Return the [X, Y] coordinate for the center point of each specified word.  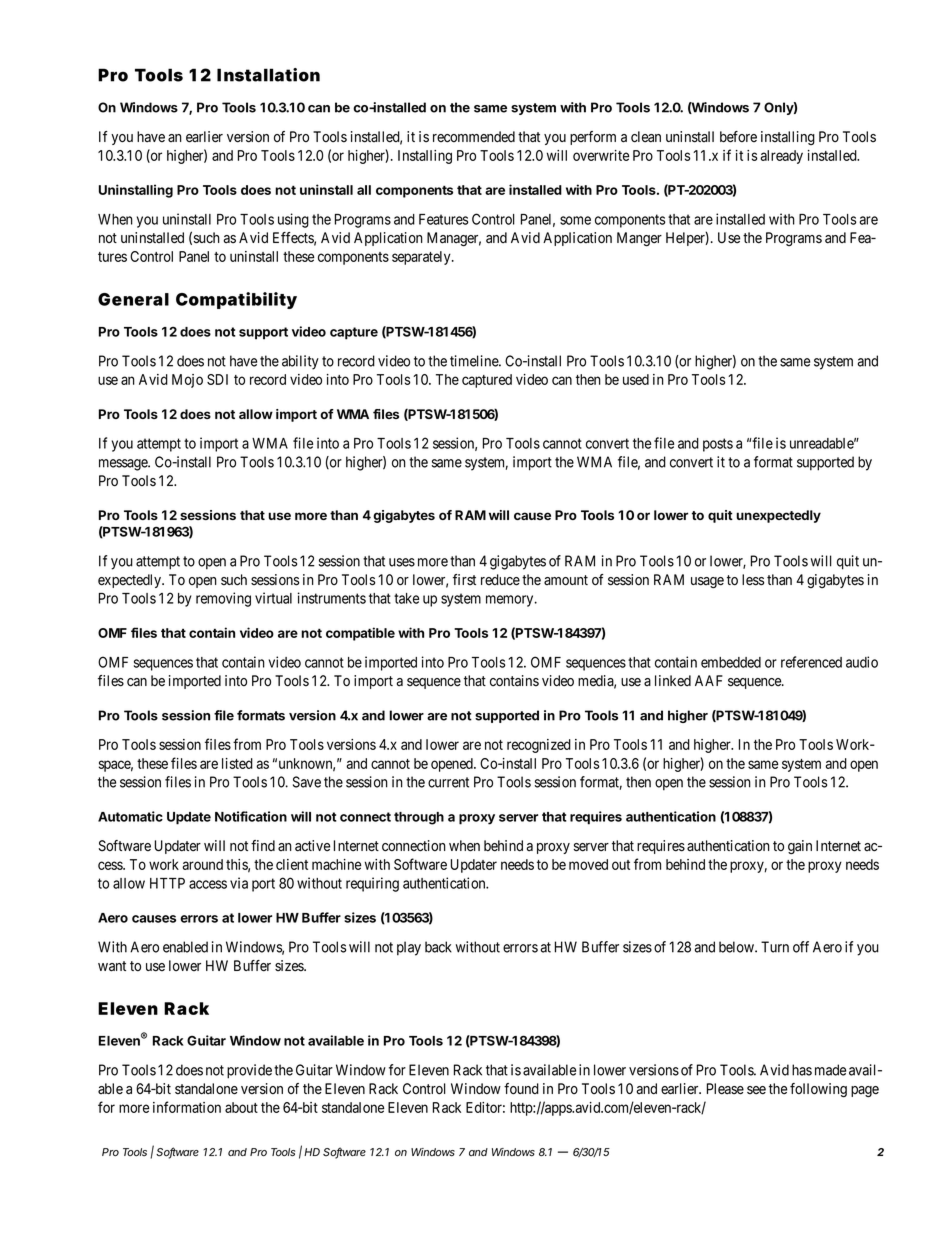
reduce [500, 580]
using [293, 220]
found [521, 1089]
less [753, 580]
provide [249, 1071]
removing [223, 599]
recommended [474, 137]
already [781, 157]
